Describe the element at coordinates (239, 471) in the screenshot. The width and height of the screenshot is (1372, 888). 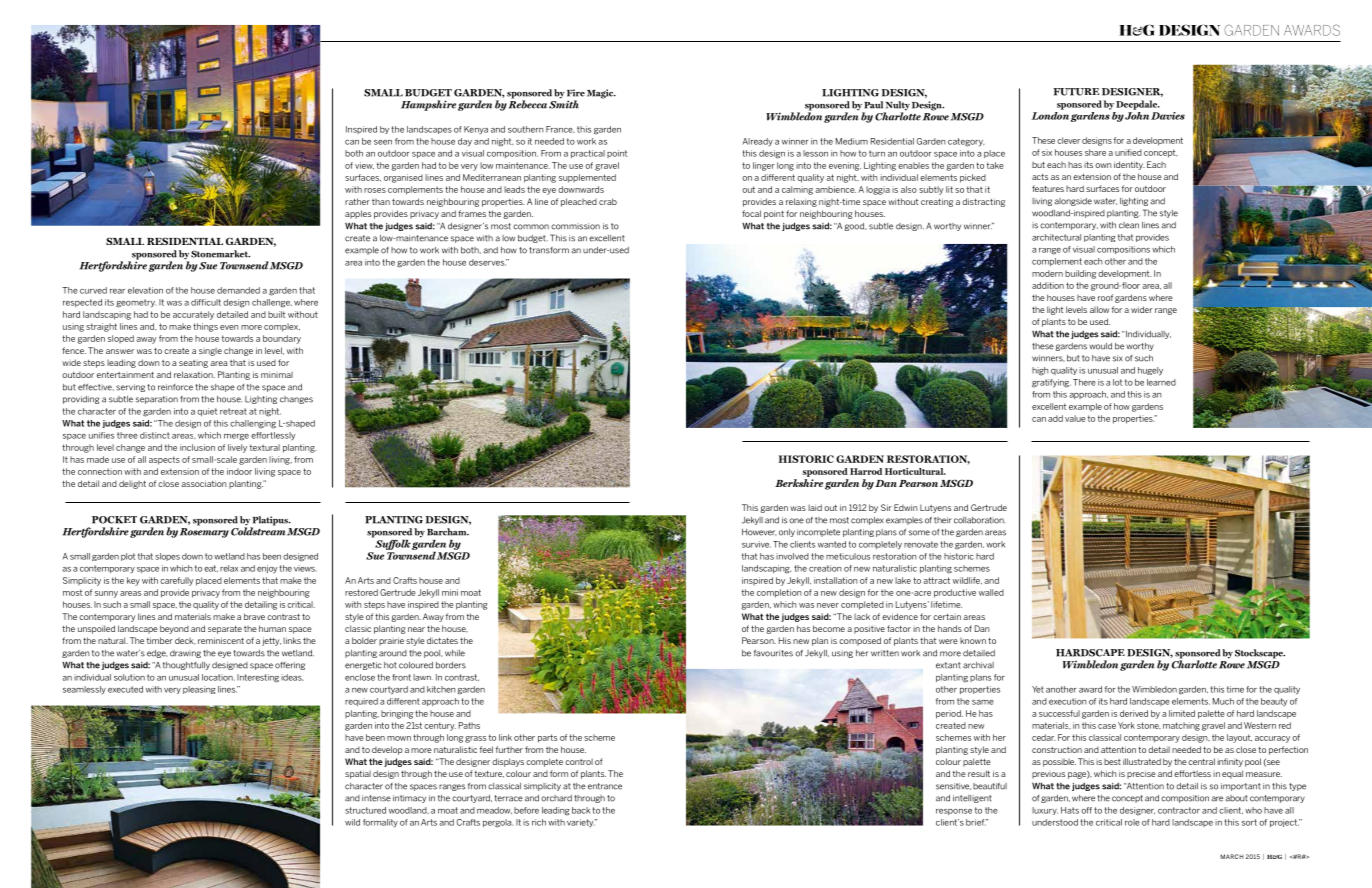
I see `indoor` at that location.
